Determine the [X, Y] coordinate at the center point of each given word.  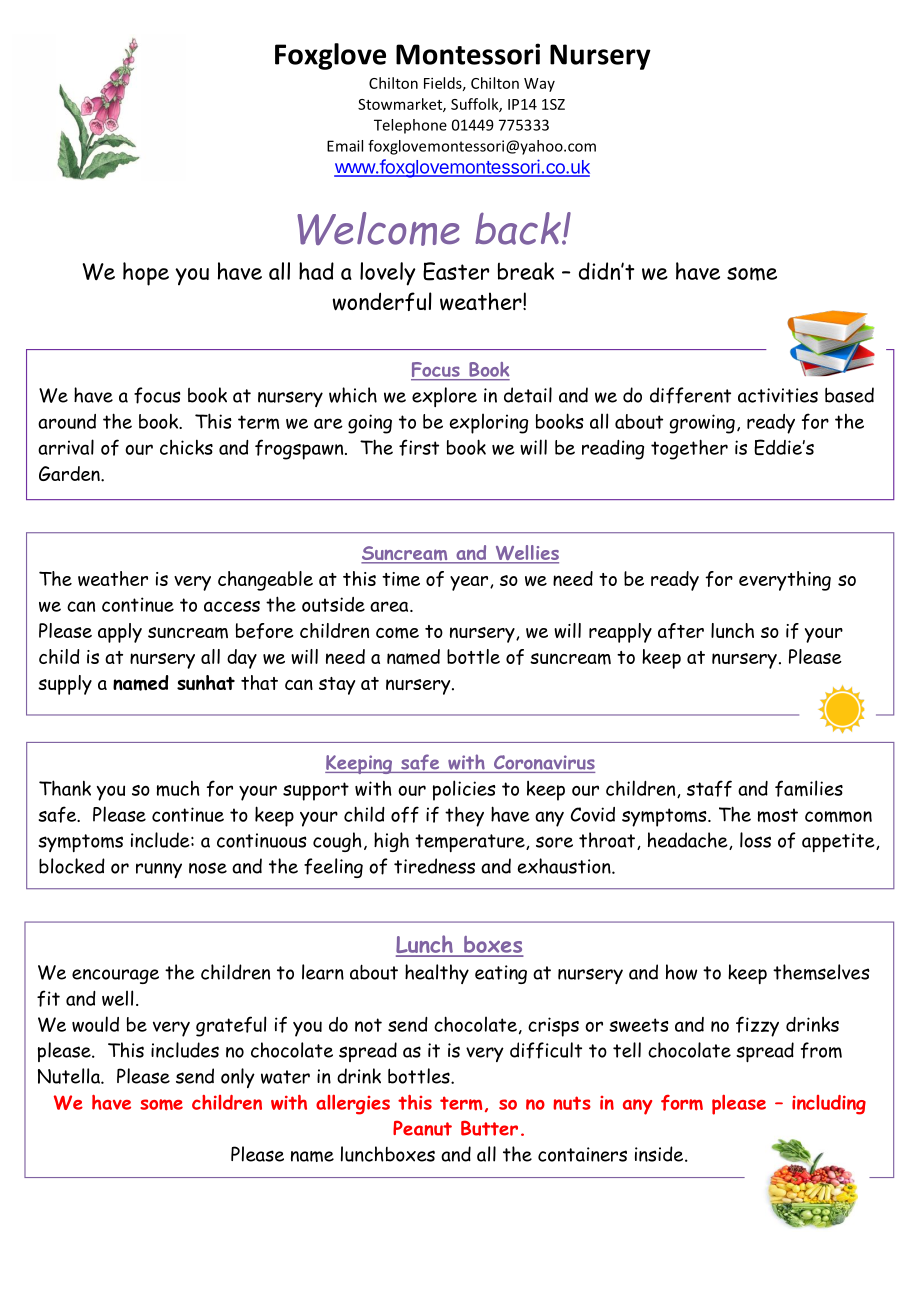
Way [539, 85]
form [682, 1103]
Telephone [410, 126]
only [238, 1078]
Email [345, 146]
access [232, 606]
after [681, 631]
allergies [353, 1104]
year [470, 583]
